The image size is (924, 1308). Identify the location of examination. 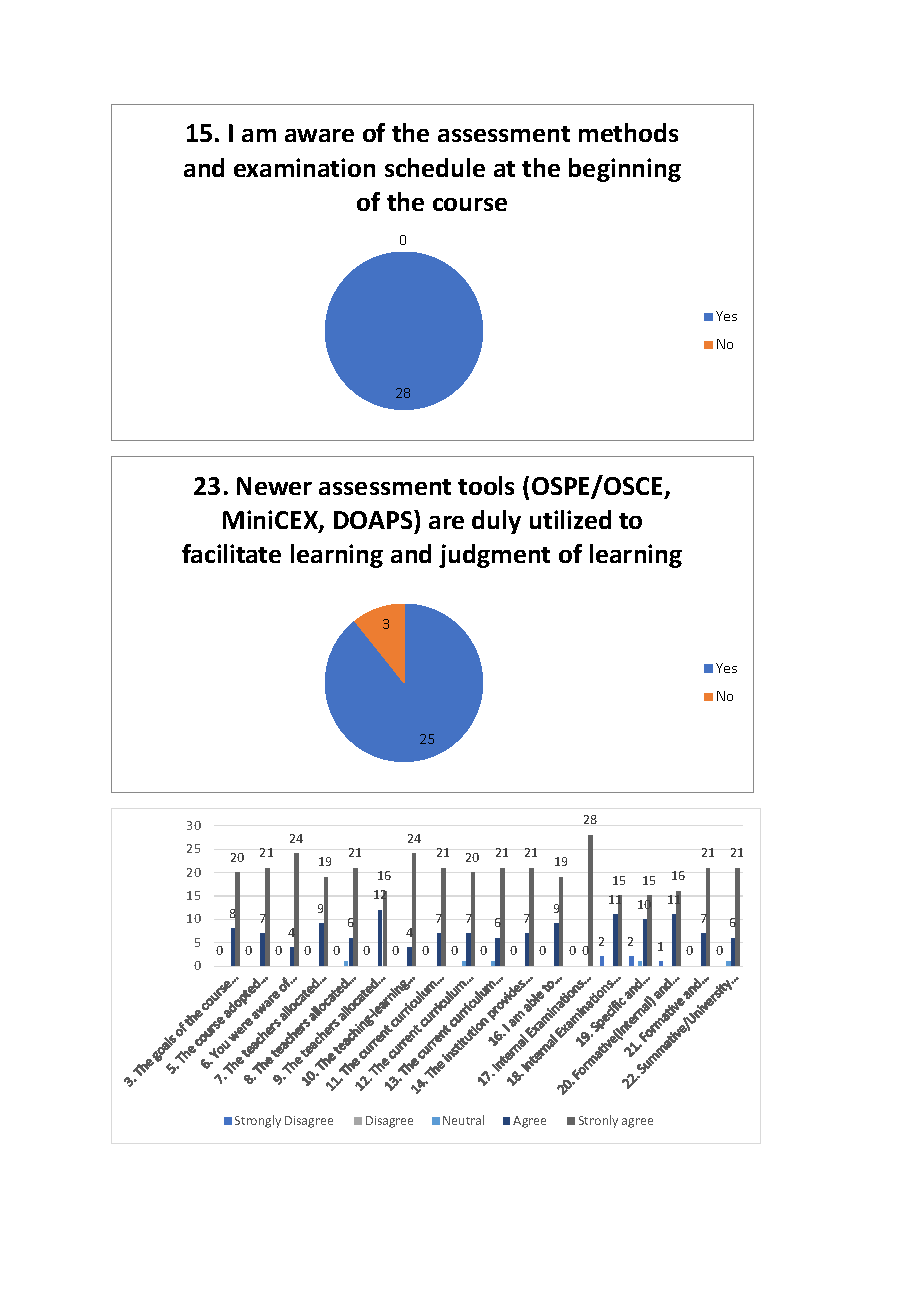
(304, 167).
